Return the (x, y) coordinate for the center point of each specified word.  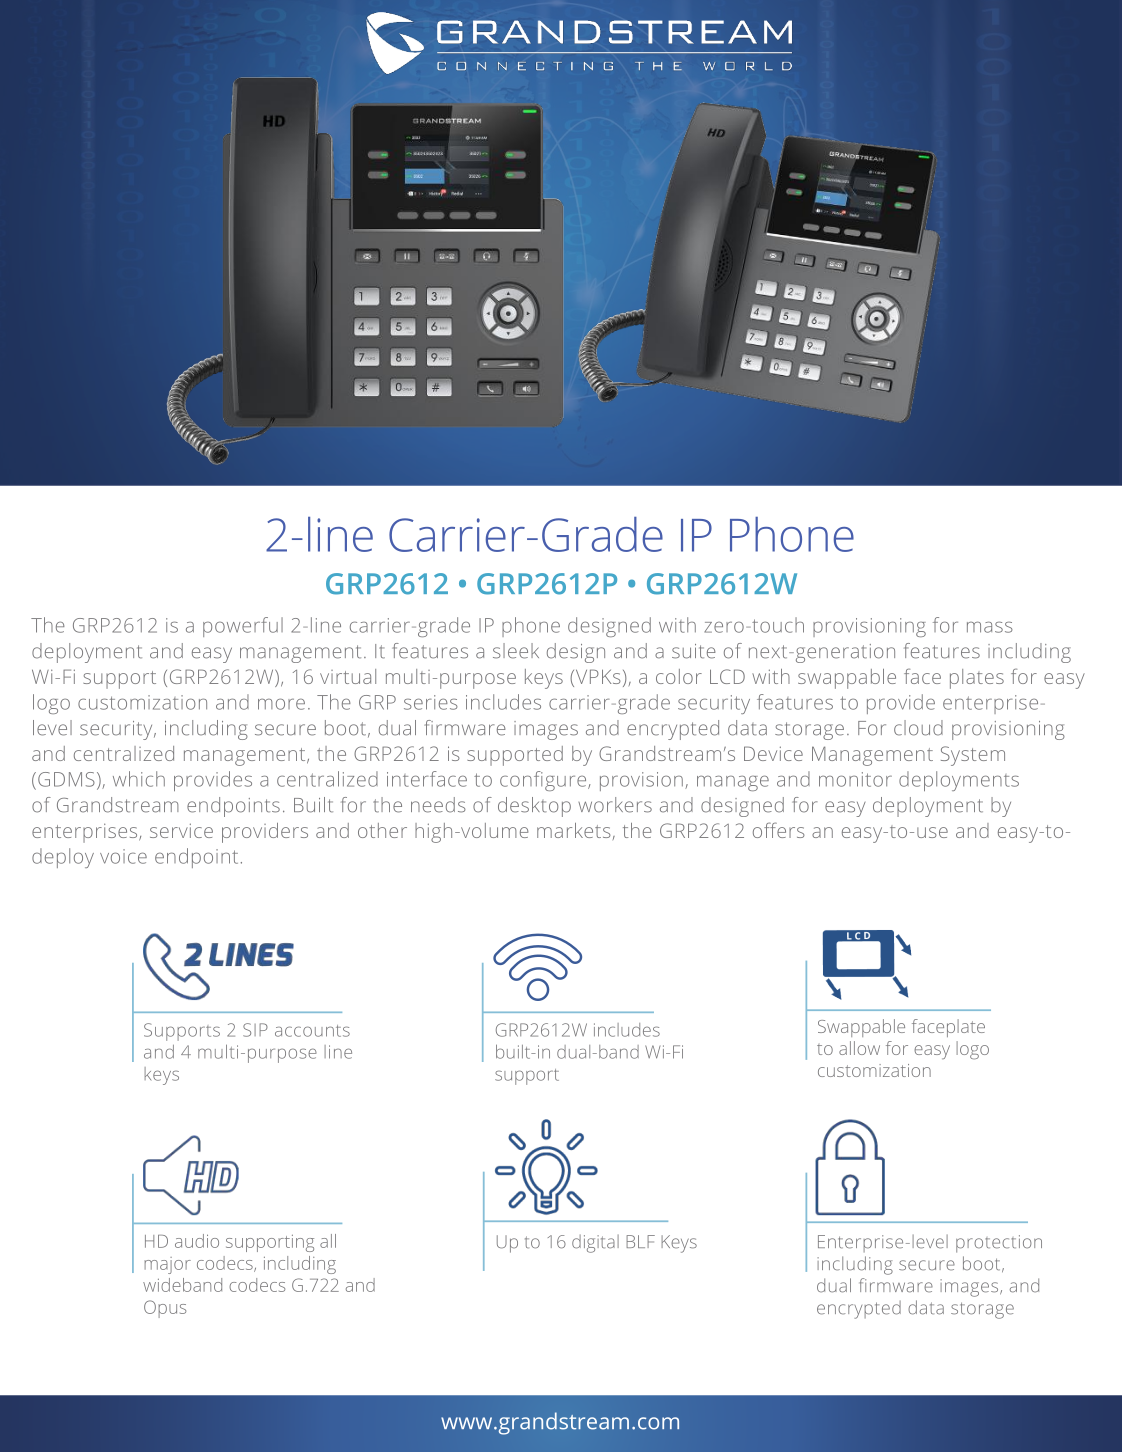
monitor (855, 779)
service (181, 830)
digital (595, 1244)
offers (779, 830)
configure (544, 781)
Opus (165, 1309)
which (139, 779)
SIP (255, 1030)
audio (197, 1241)
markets (574, 830)
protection (999, 1244)
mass (990, 627)
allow (859, 1048)
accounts (312, 1031)
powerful (243, 627)
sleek (516, 651)
